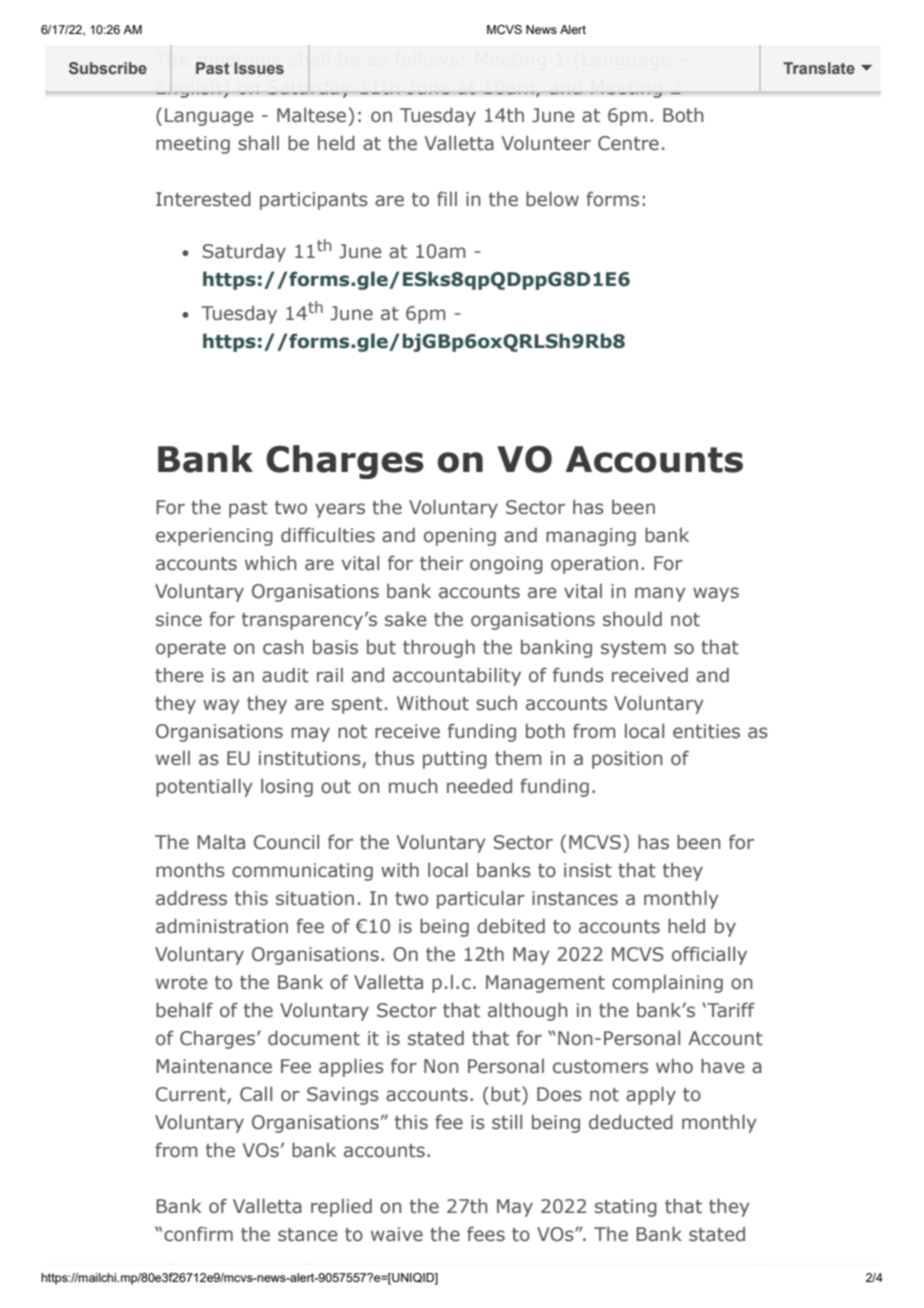 The height and width of the screenshot is (1308, 924). What do you see at coordinates (709, 955) in the screenshot?
I see `officially` at bounding box center [709, 955].
